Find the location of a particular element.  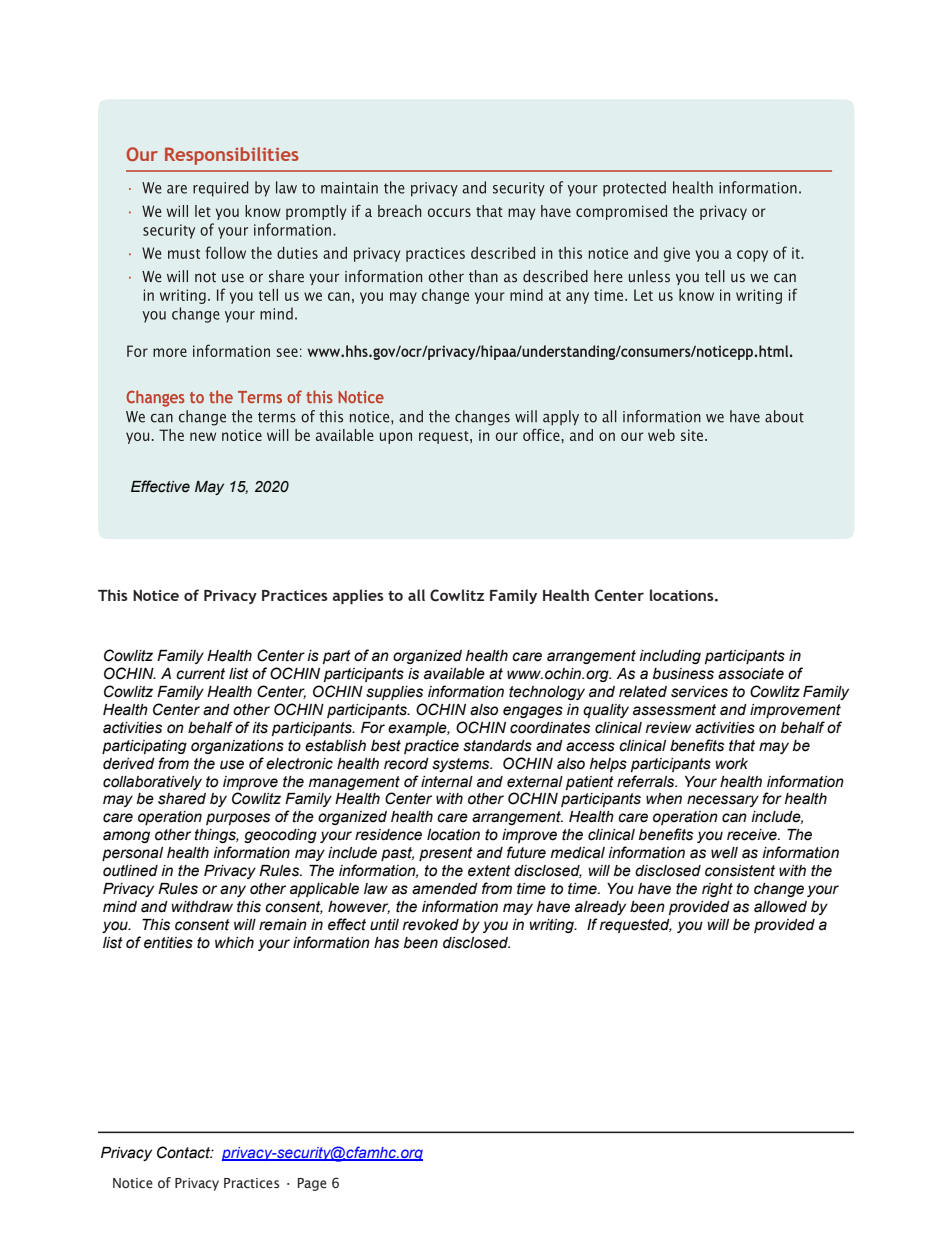

current is located at coordinates (200, 674).
